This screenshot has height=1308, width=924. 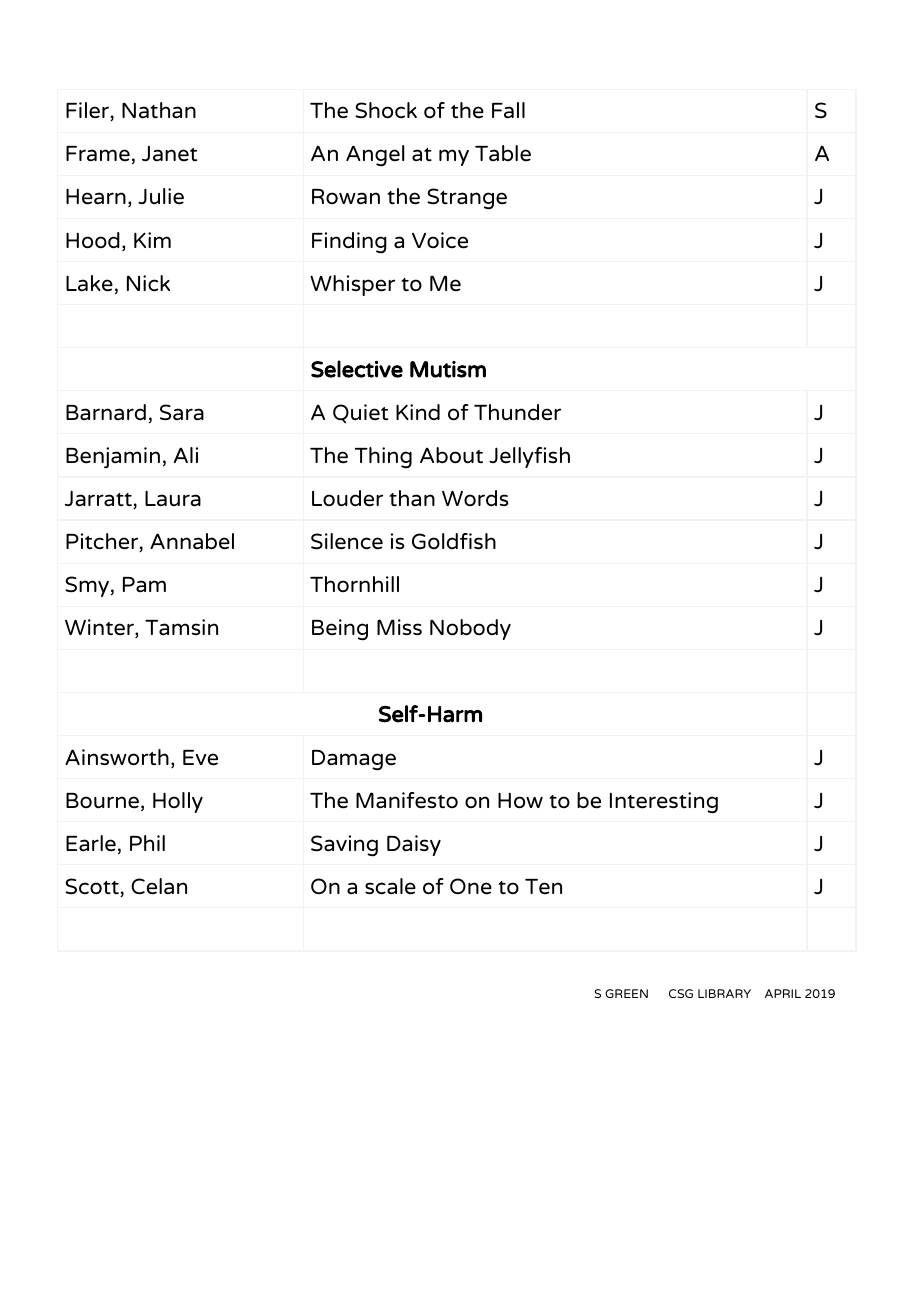 I want to click on Interesting, so click(x=664, y=803).
